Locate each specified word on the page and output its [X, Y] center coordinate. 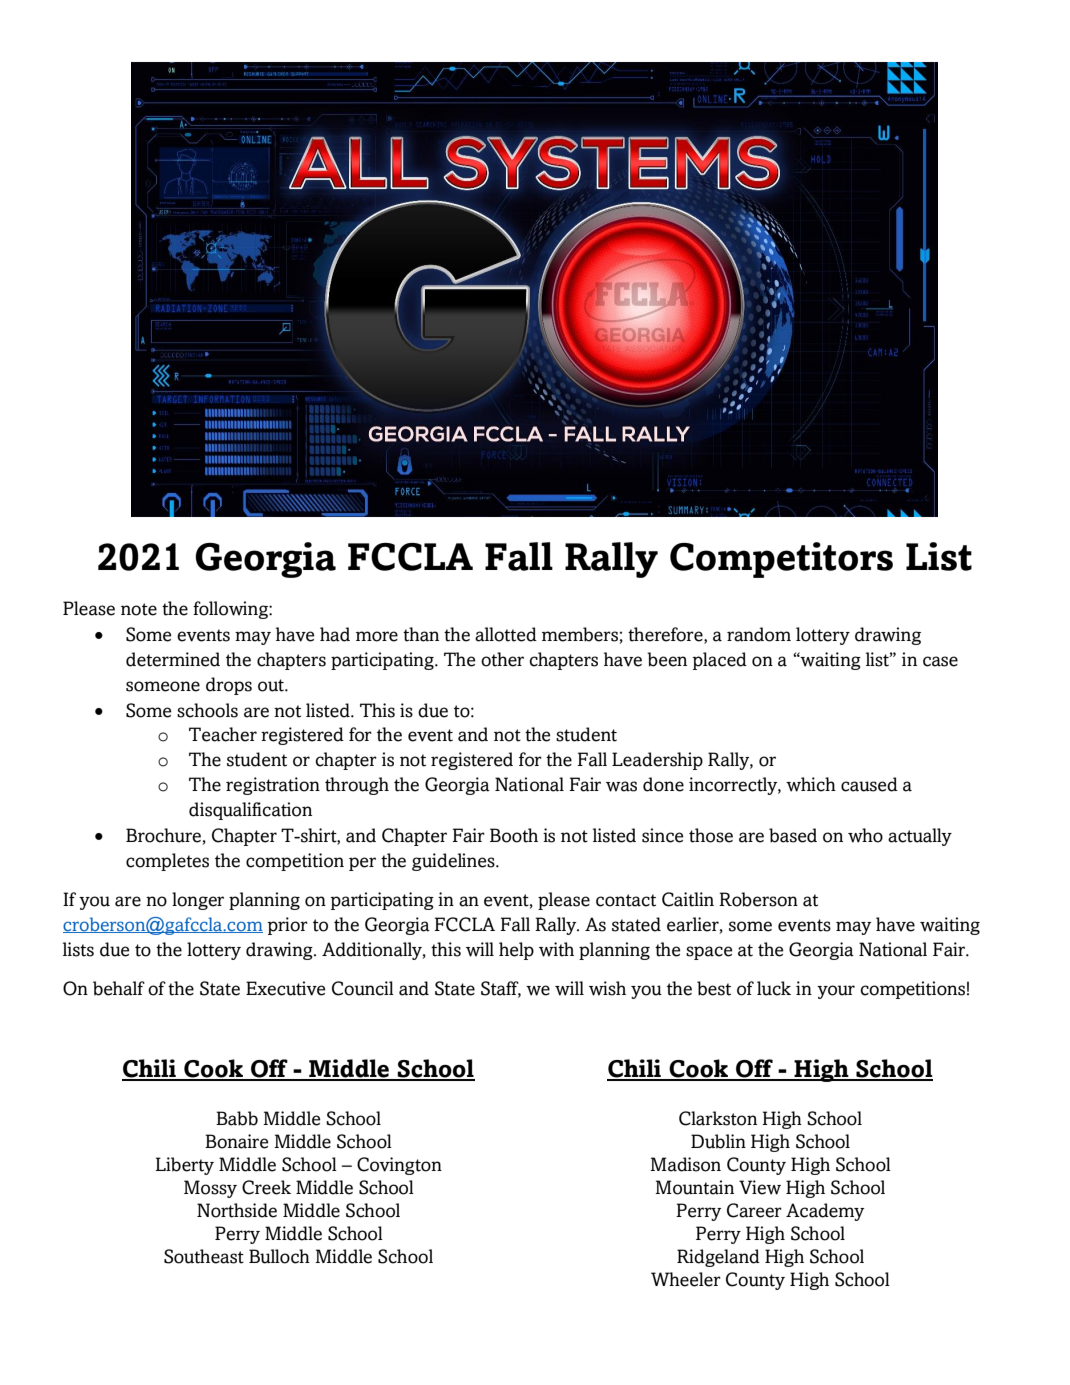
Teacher [223, 734]
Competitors [781, 560]
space [709, 953]
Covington [399, 1166]
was [621, 786]
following [231, 610]
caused [869, 784]
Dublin [718, 1141]
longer [198, 901]
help [516, 951]
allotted [506, 634]
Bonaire [236, 1141]
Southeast [204, 1256]
